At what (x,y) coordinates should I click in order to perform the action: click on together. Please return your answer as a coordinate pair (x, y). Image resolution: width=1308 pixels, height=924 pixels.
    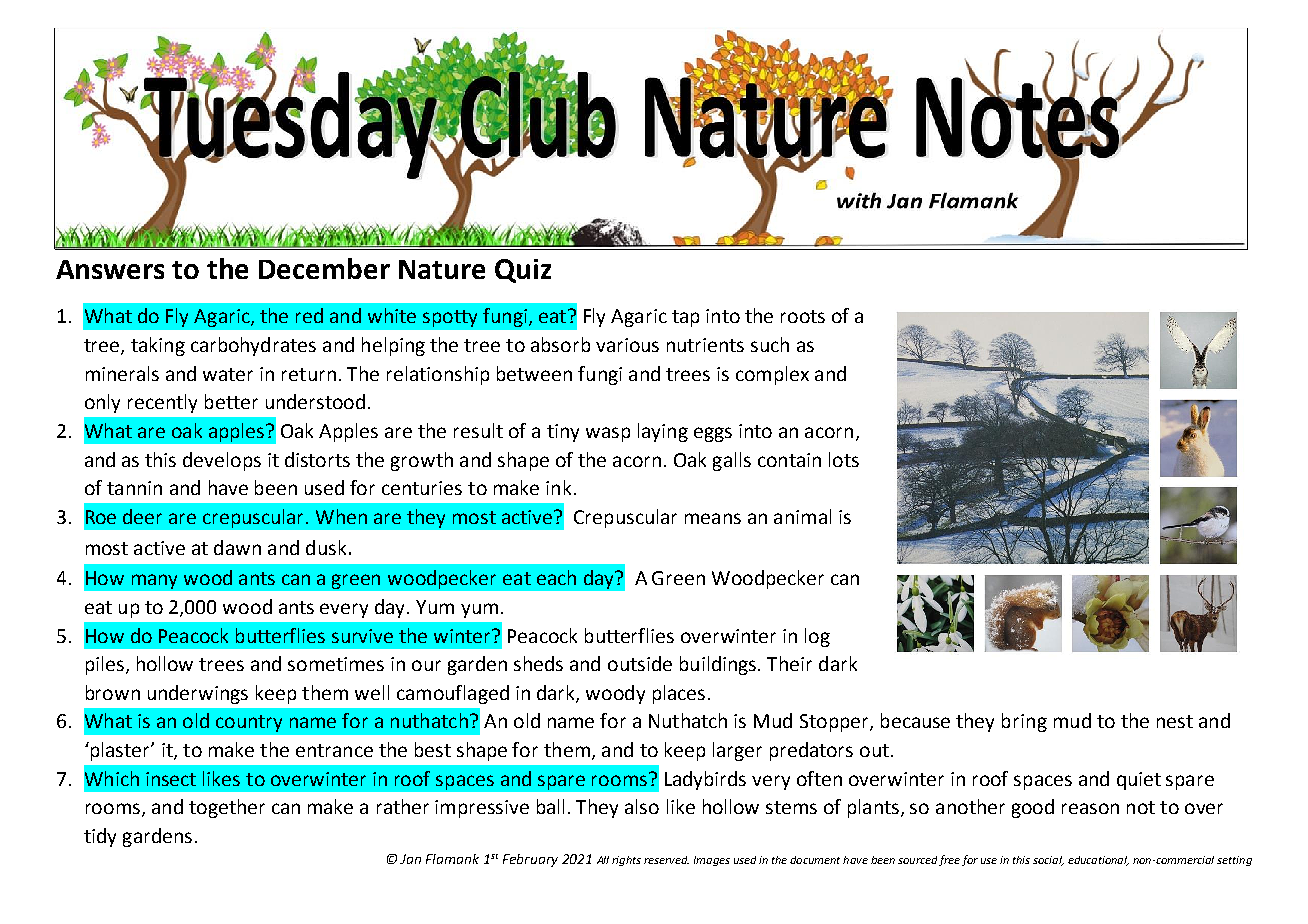
    Looking at the image, I should click on (227, 808).
